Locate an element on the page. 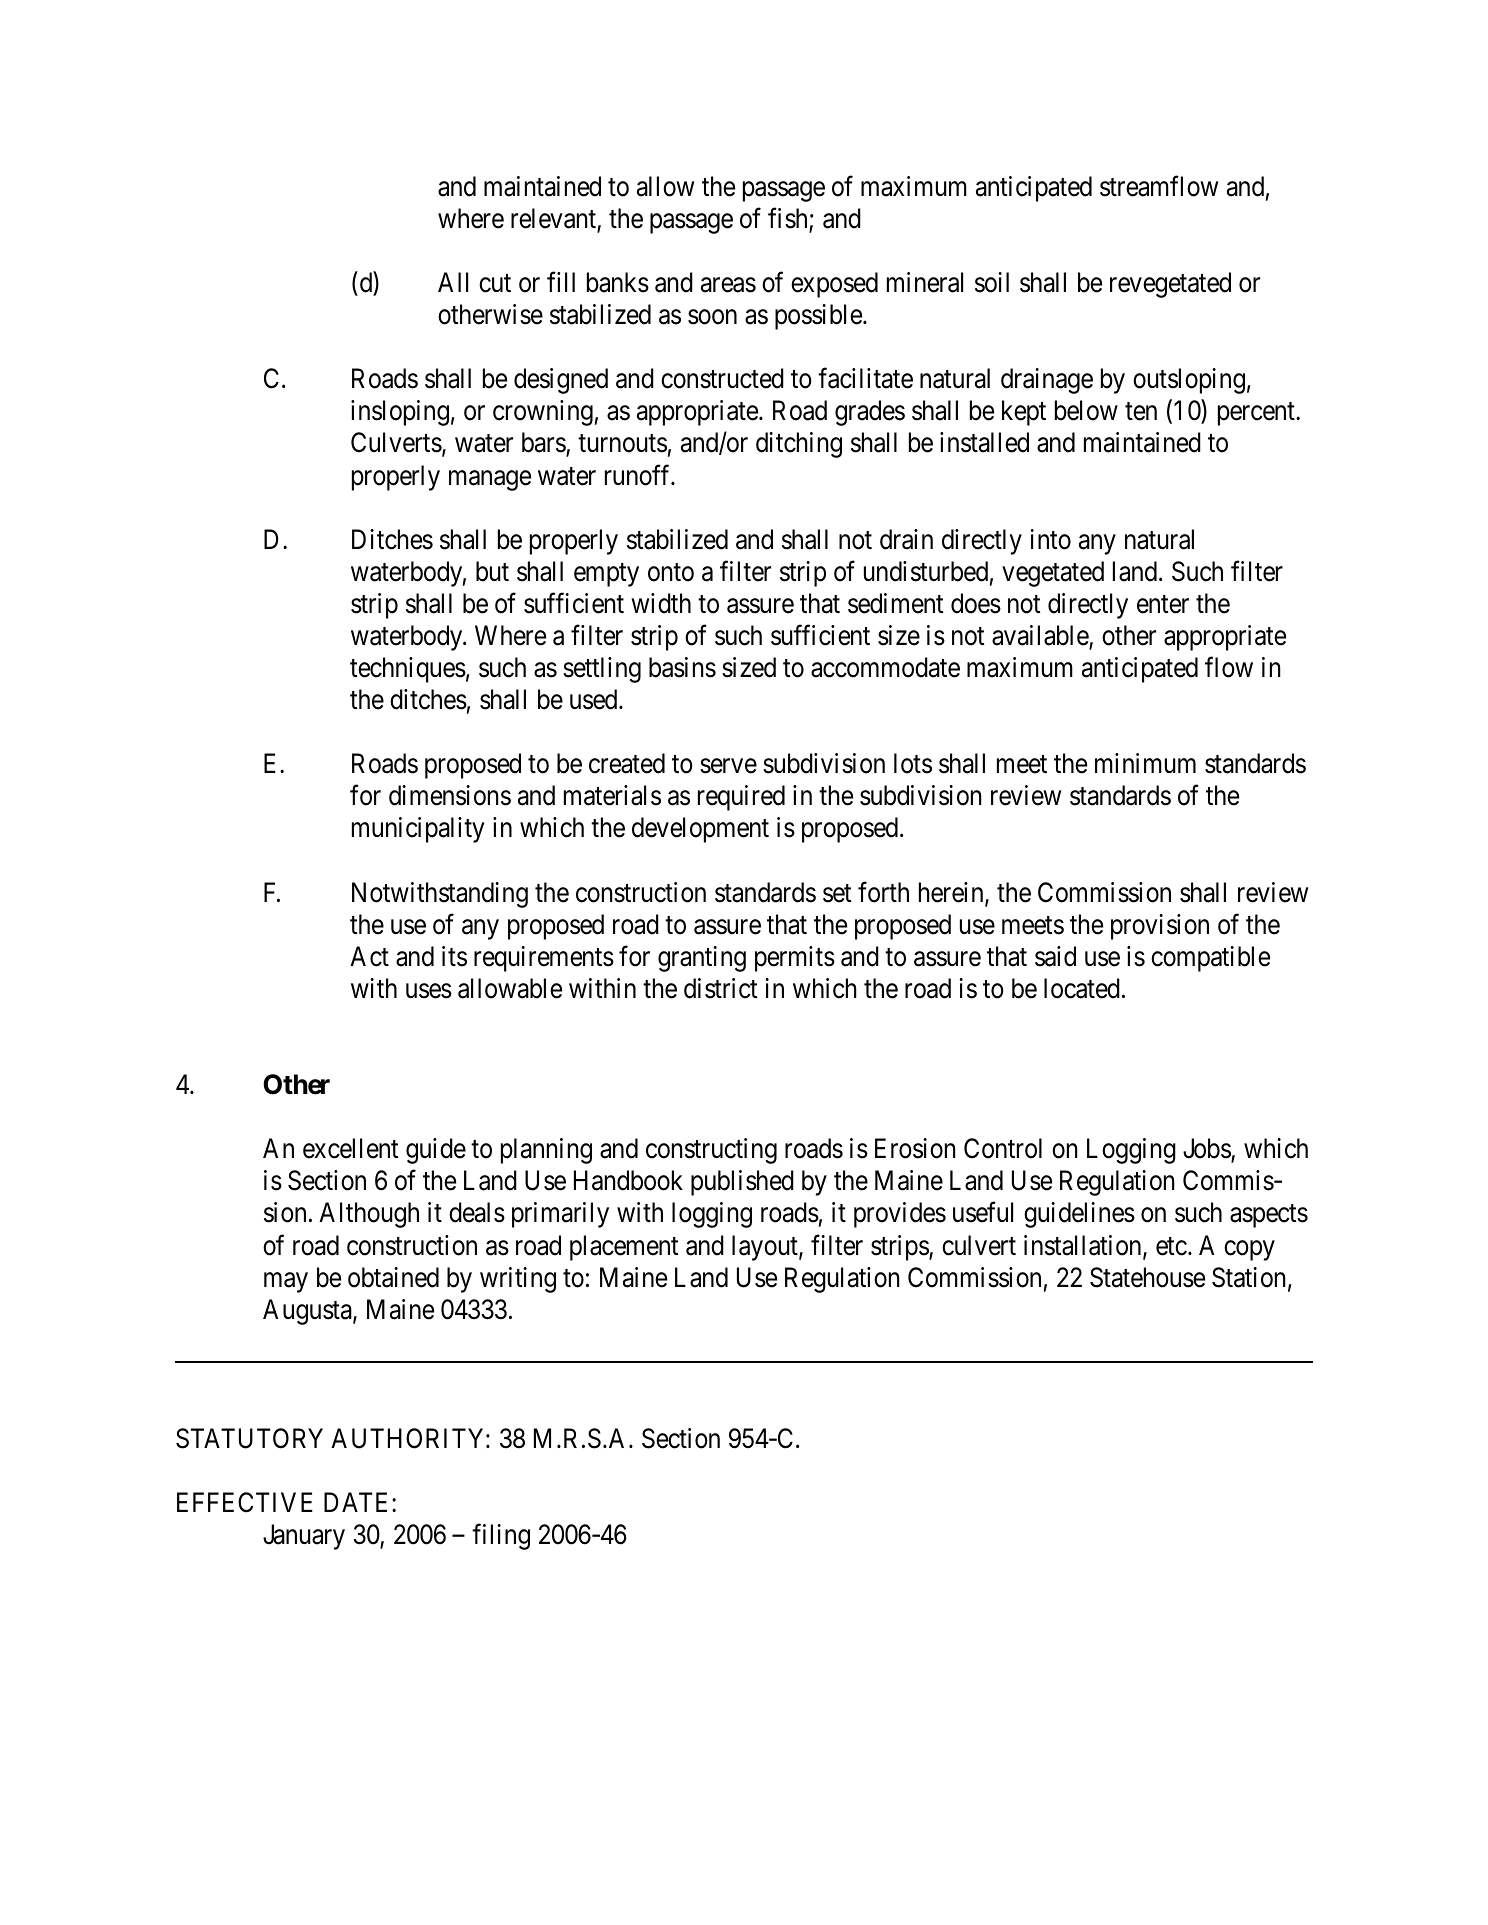 This image has width=1488, height=1925. soil is located at coordinates (992, 282).
